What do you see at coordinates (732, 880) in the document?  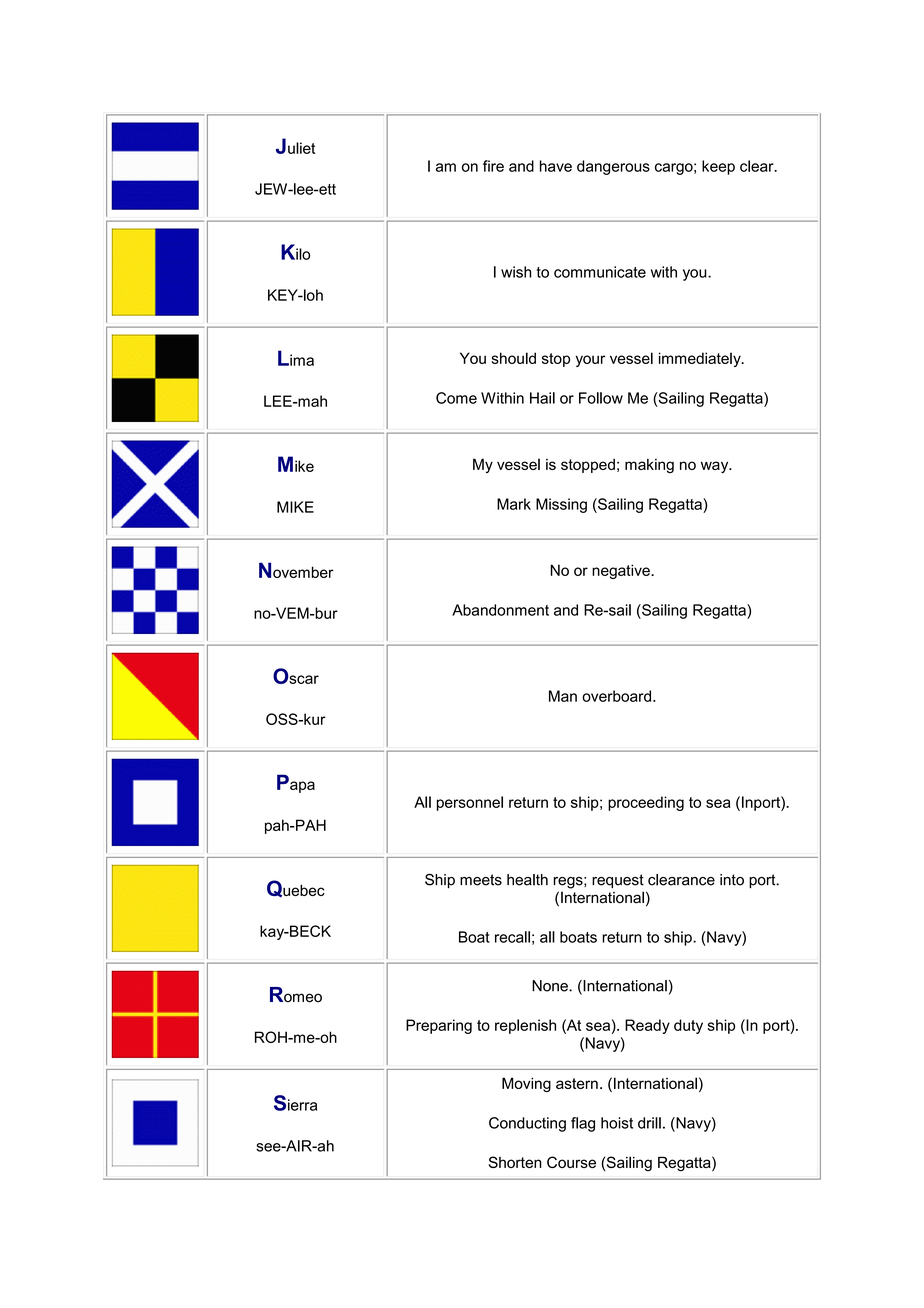 I see `into` at bounding box center [732, 880].
